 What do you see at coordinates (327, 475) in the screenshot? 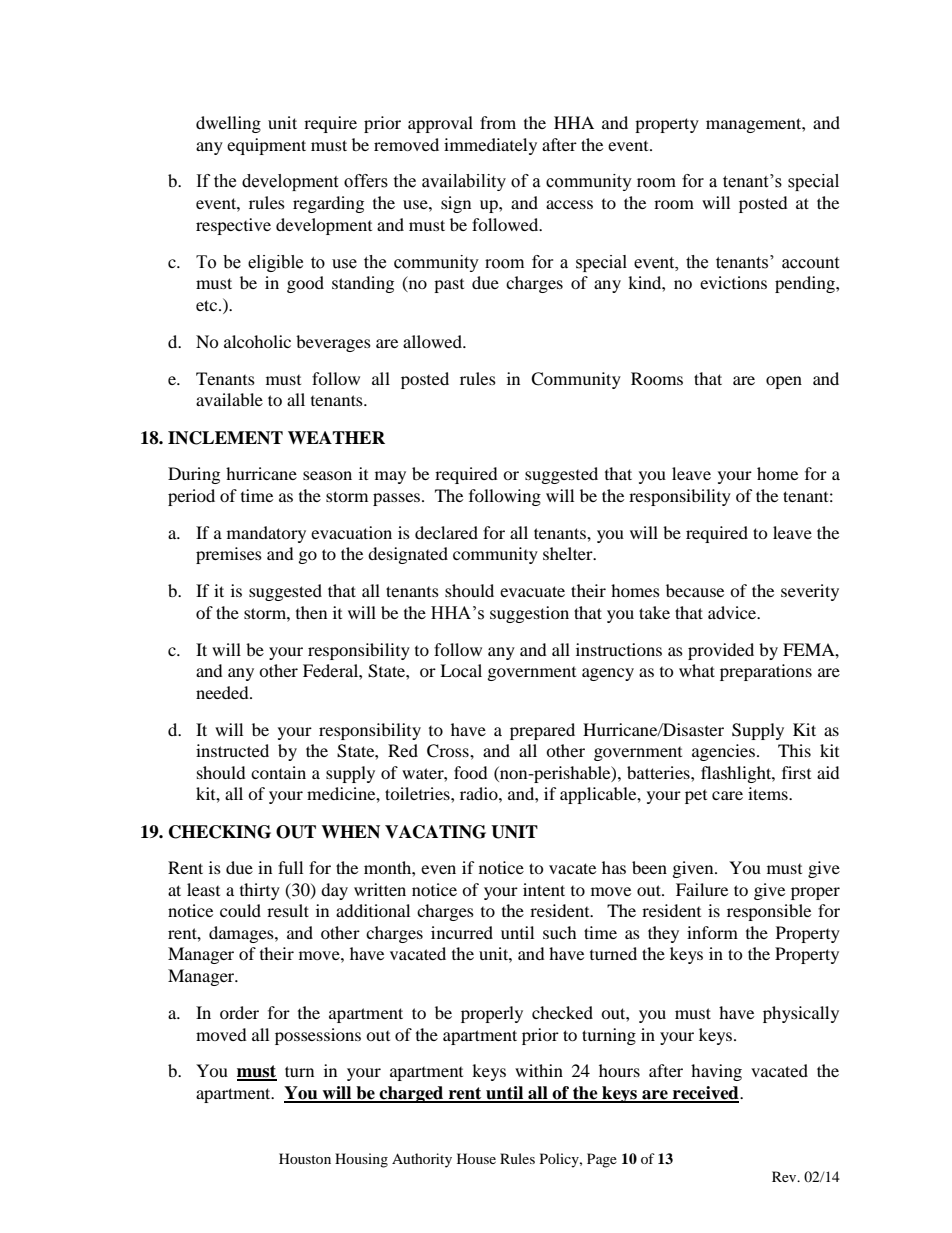
I see `season` at bounding box center [327, 475].
